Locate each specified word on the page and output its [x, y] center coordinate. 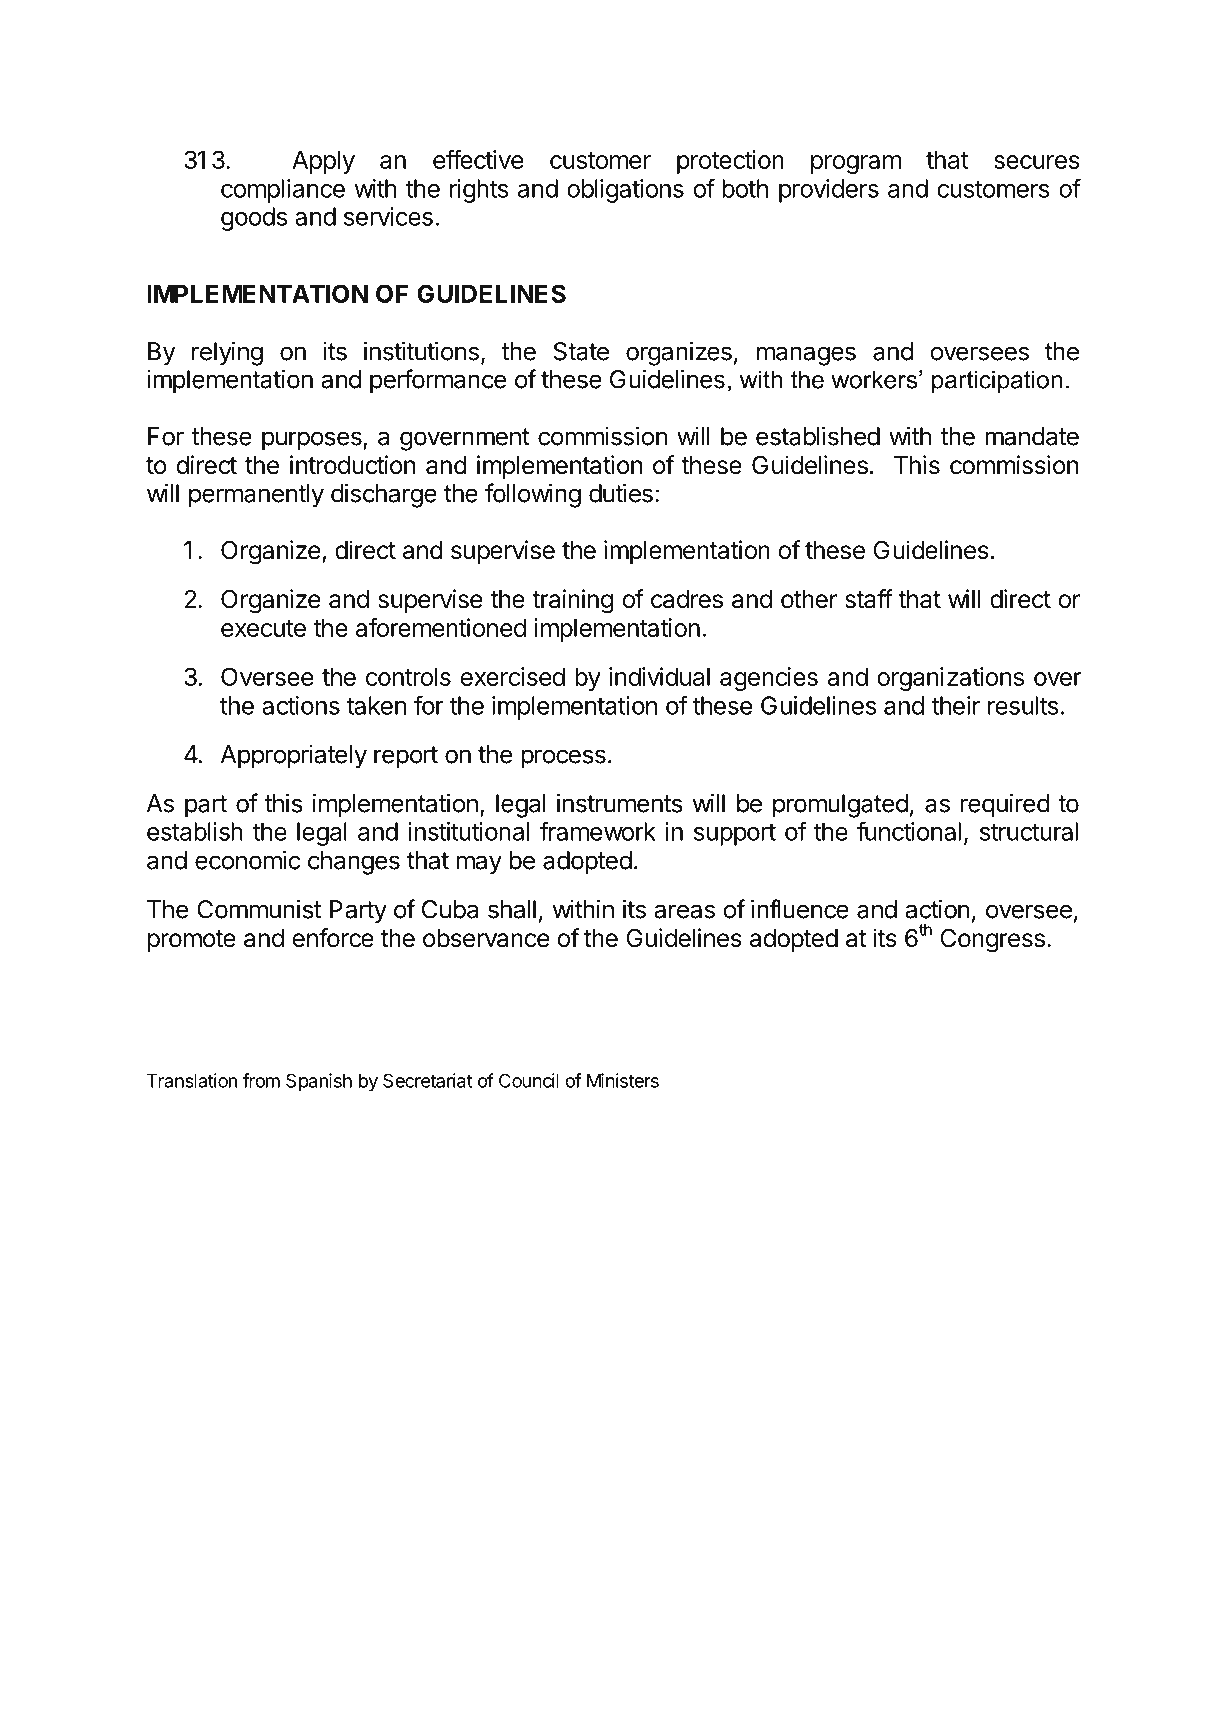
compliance [283, 191]
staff [869, 599]
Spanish [319, 1082]
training [573, 601]
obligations [625, 191]
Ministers [623, 1080]
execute [263, 628]
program [856, 164]
